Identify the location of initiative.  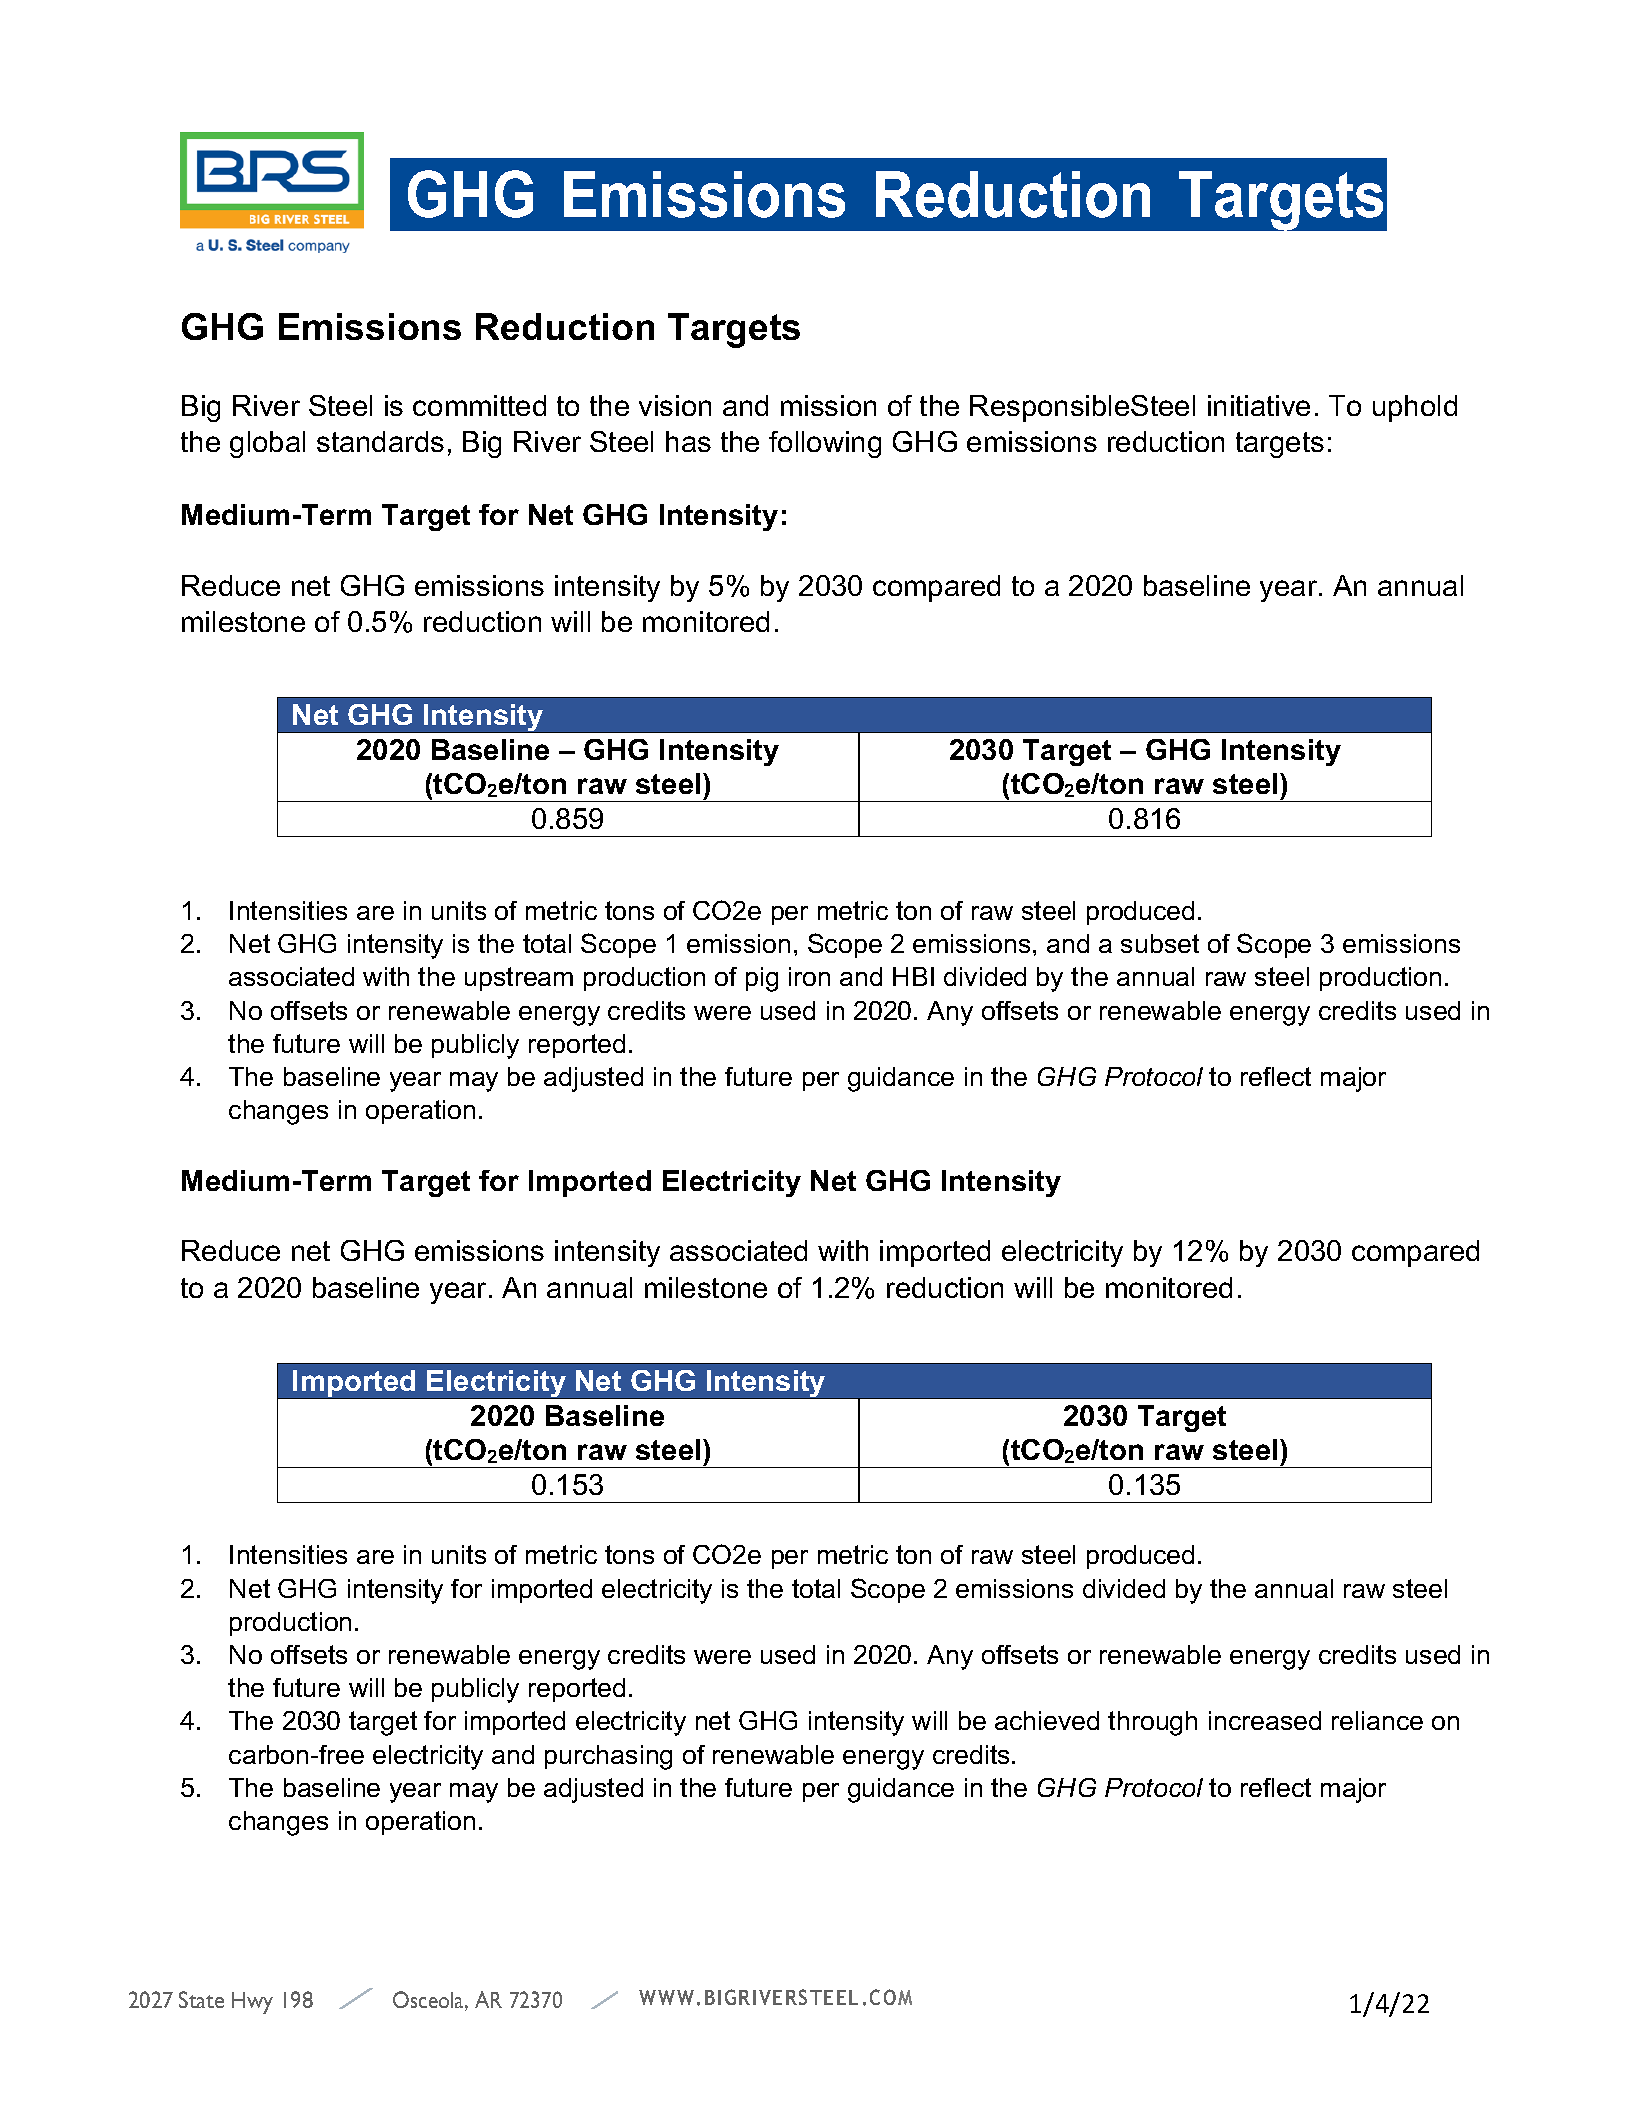
(1259, 405).
